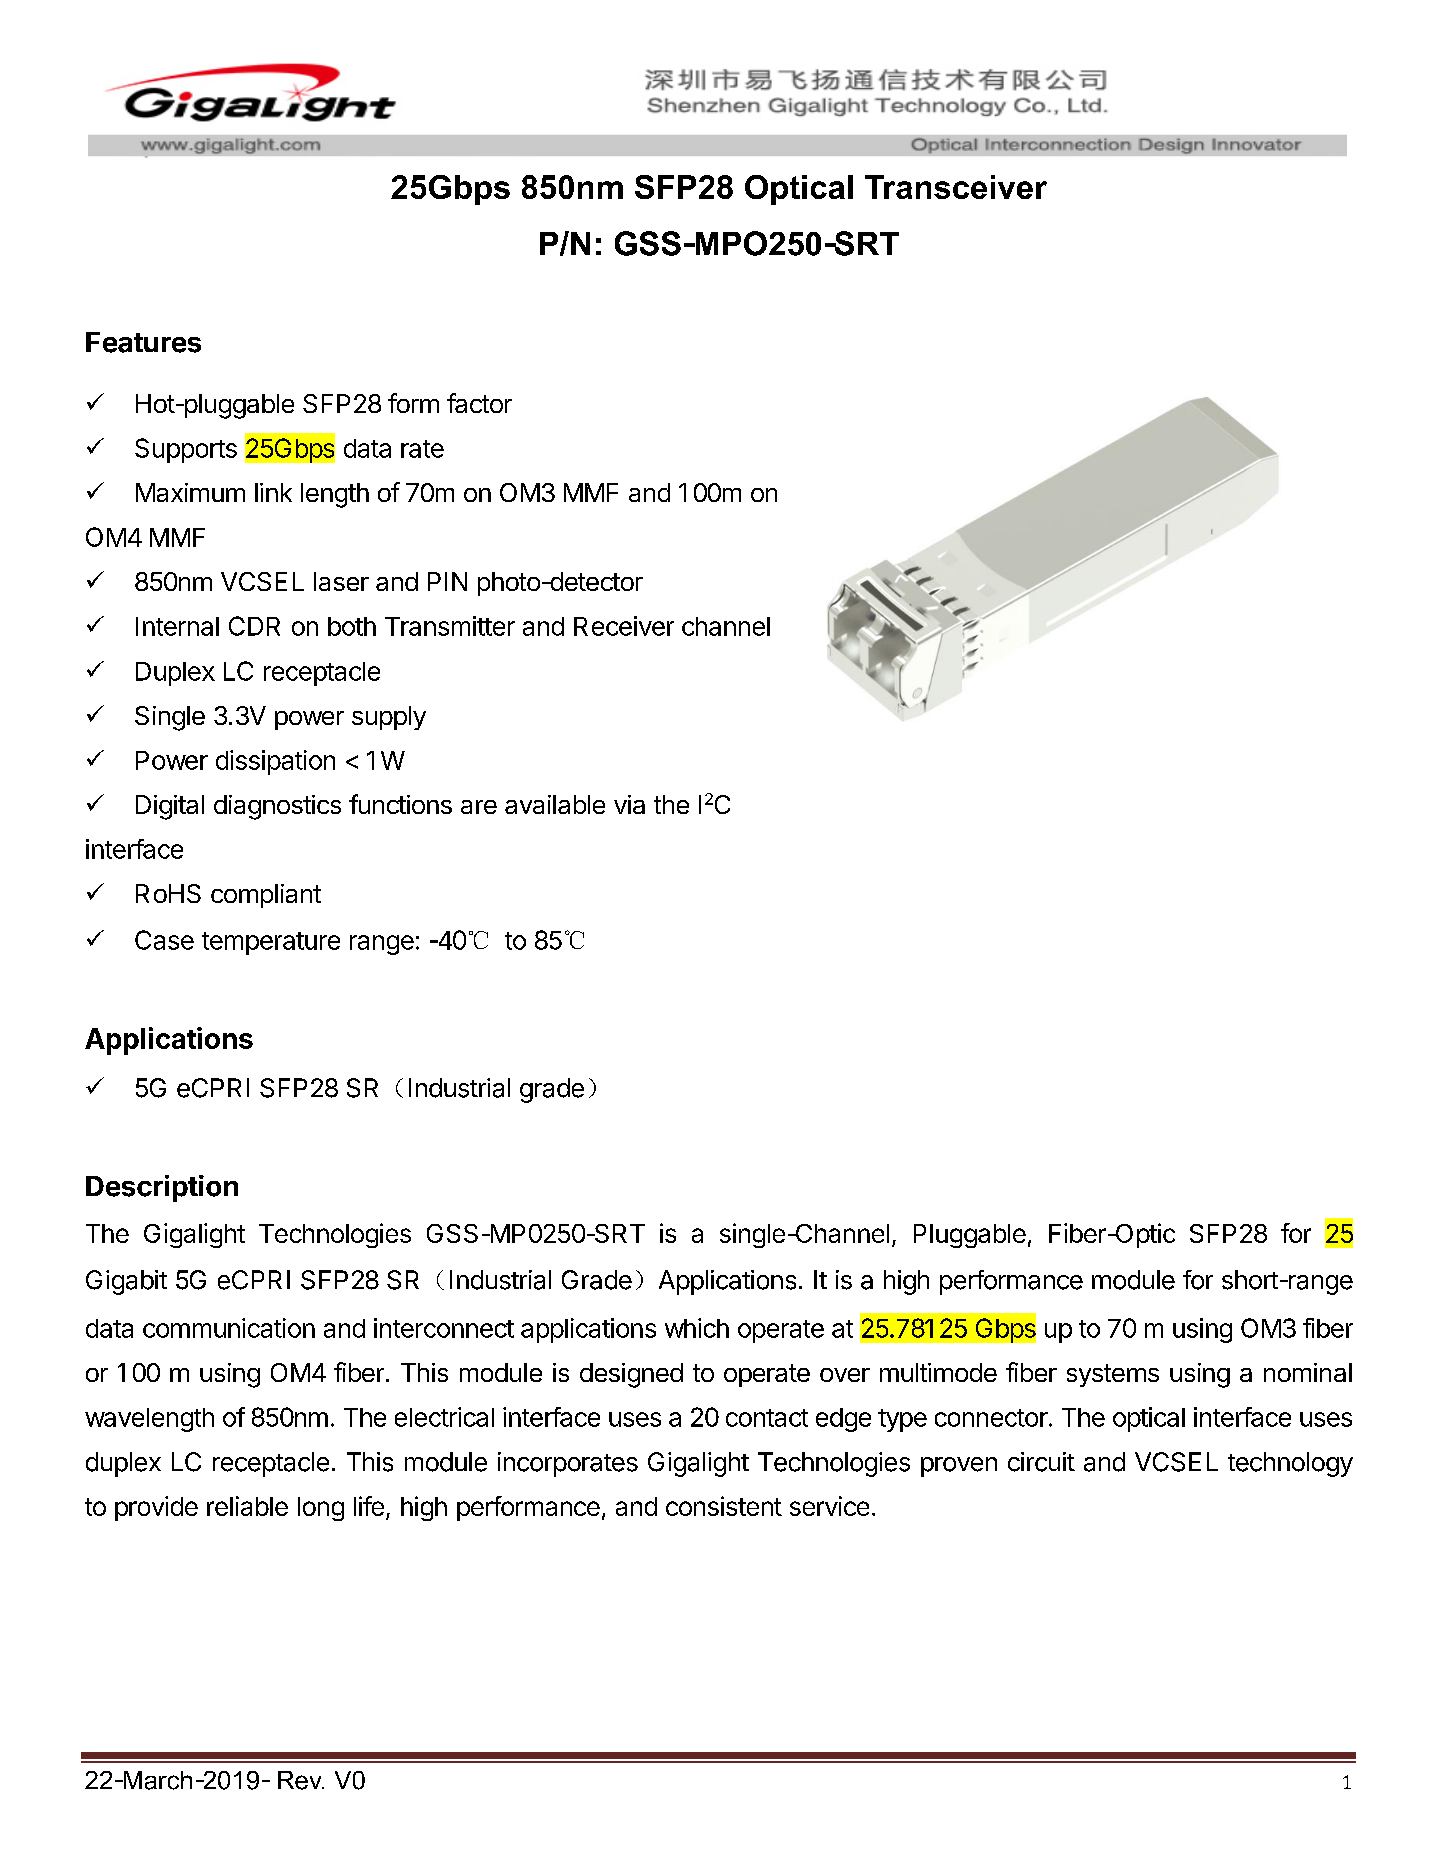 The image size is (1437, 1860). Describe the element at coordinates (1290, 1464) in the image. I see `technology` at that location.
